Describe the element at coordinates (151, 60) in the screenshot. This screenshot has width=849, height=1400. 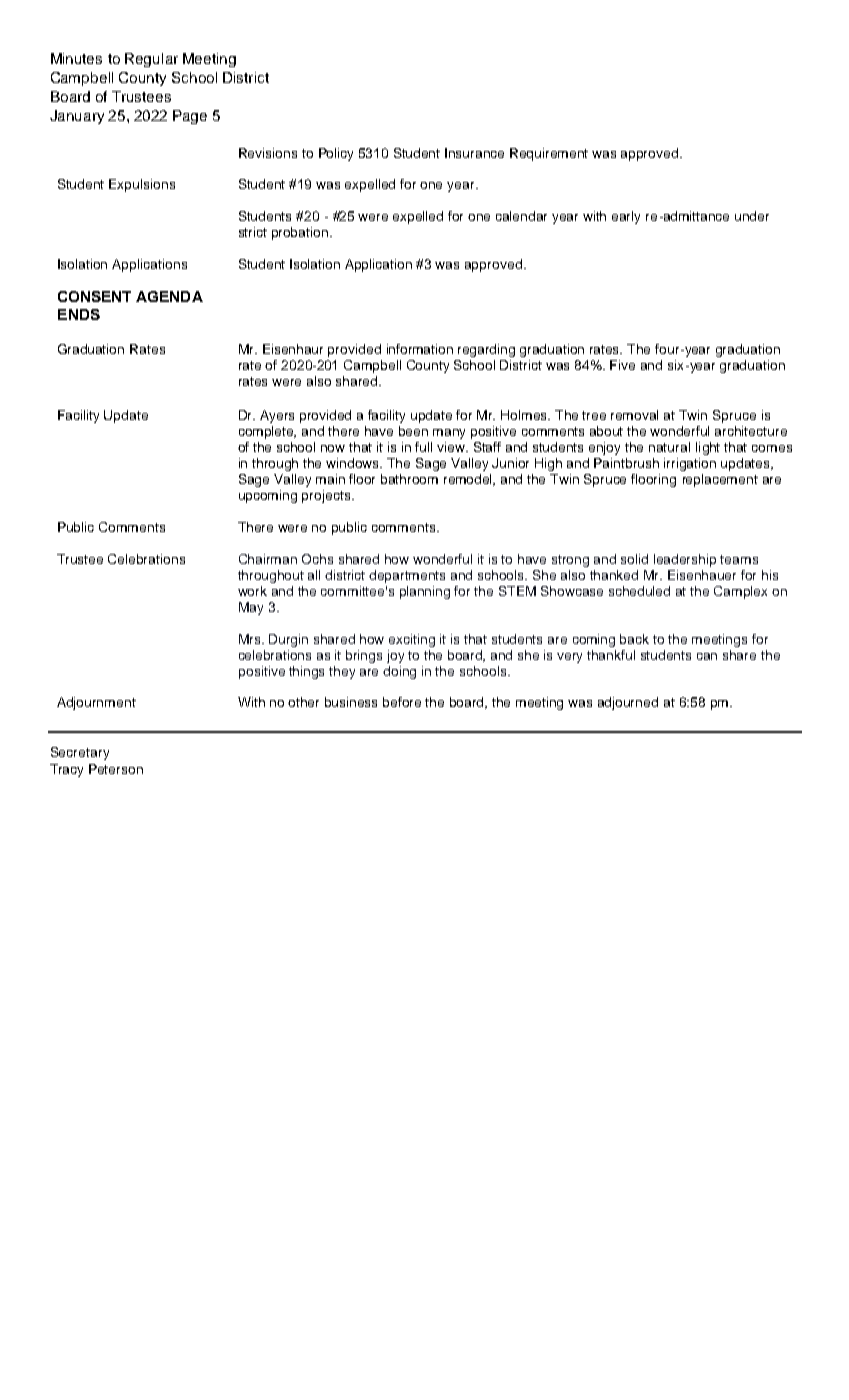
I see `Regular` at that location.
